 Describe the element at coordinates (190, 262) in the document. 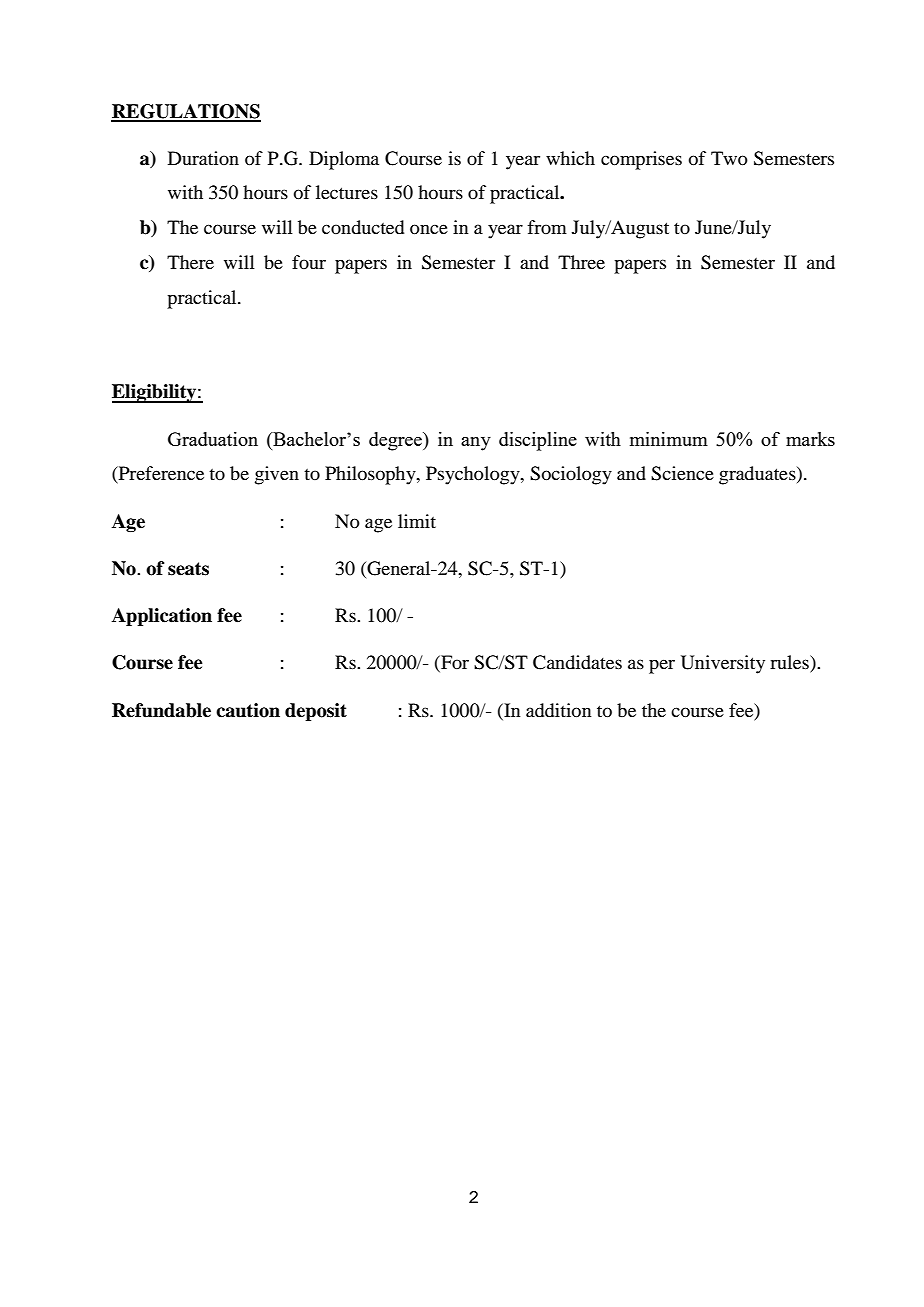

I see `There` at that location.
